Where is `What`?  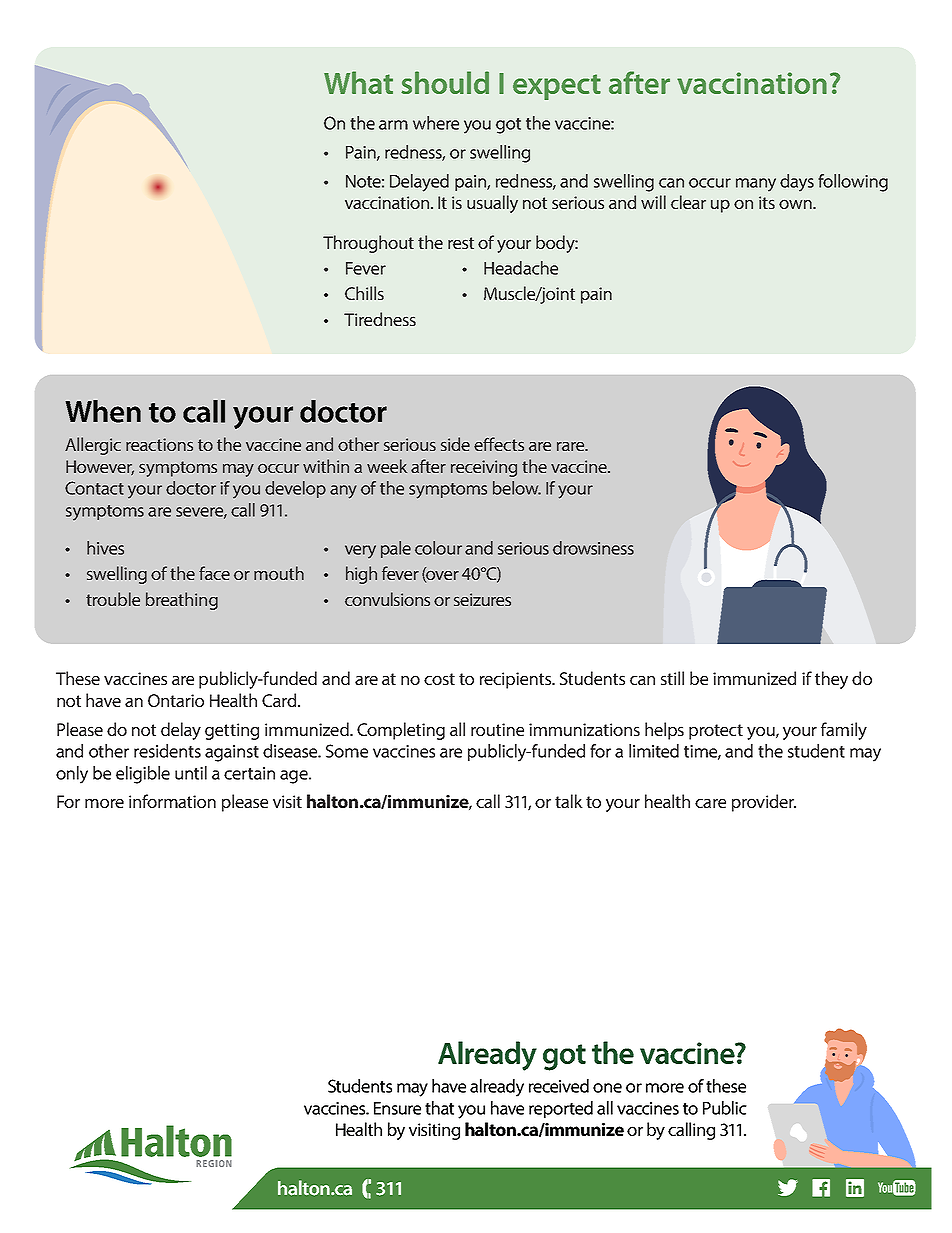
What is located at coordinates (358, 82).
